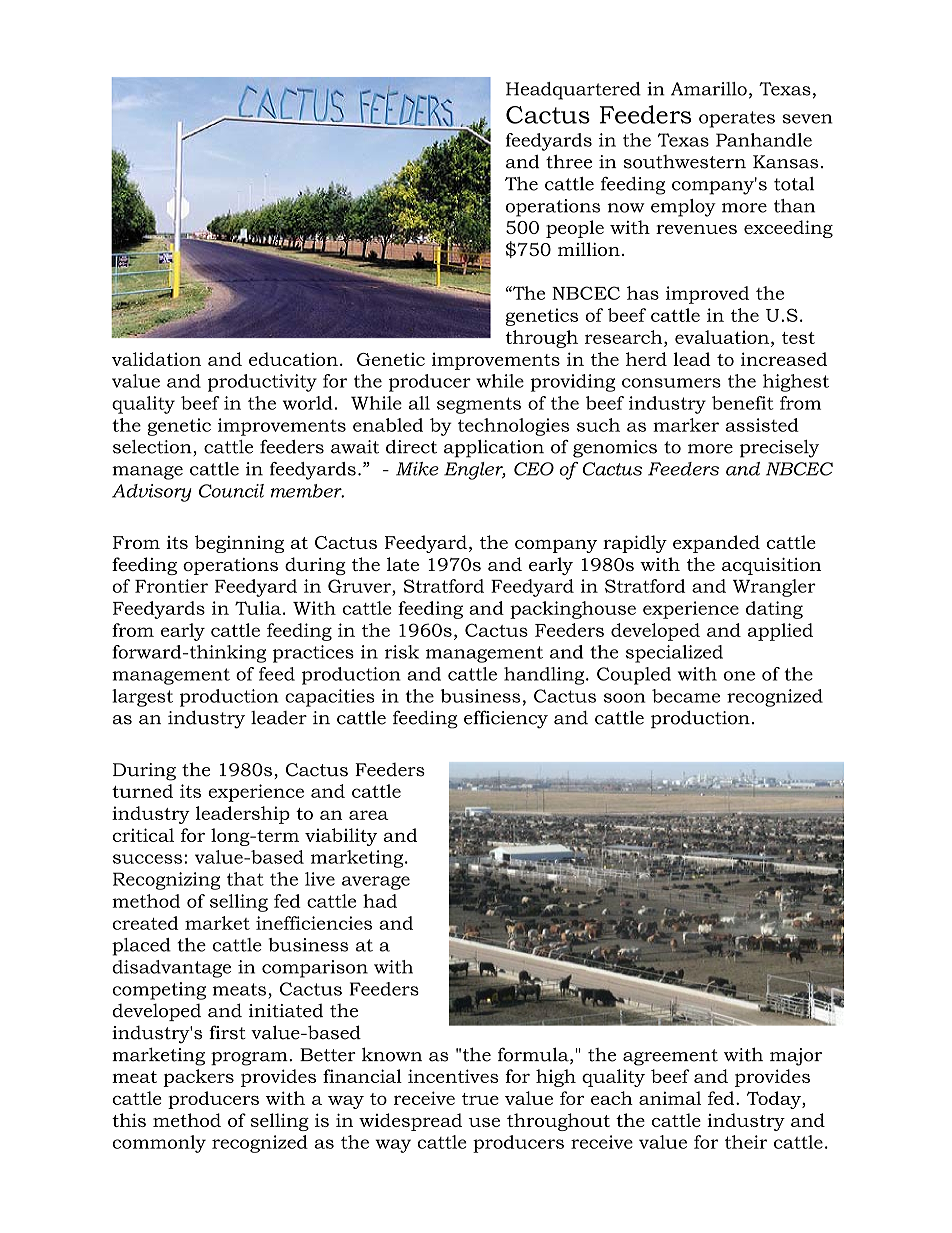  What do you see at coordinates (494, 449) in the image?
I see `application` at bounding box center [494, 449].
